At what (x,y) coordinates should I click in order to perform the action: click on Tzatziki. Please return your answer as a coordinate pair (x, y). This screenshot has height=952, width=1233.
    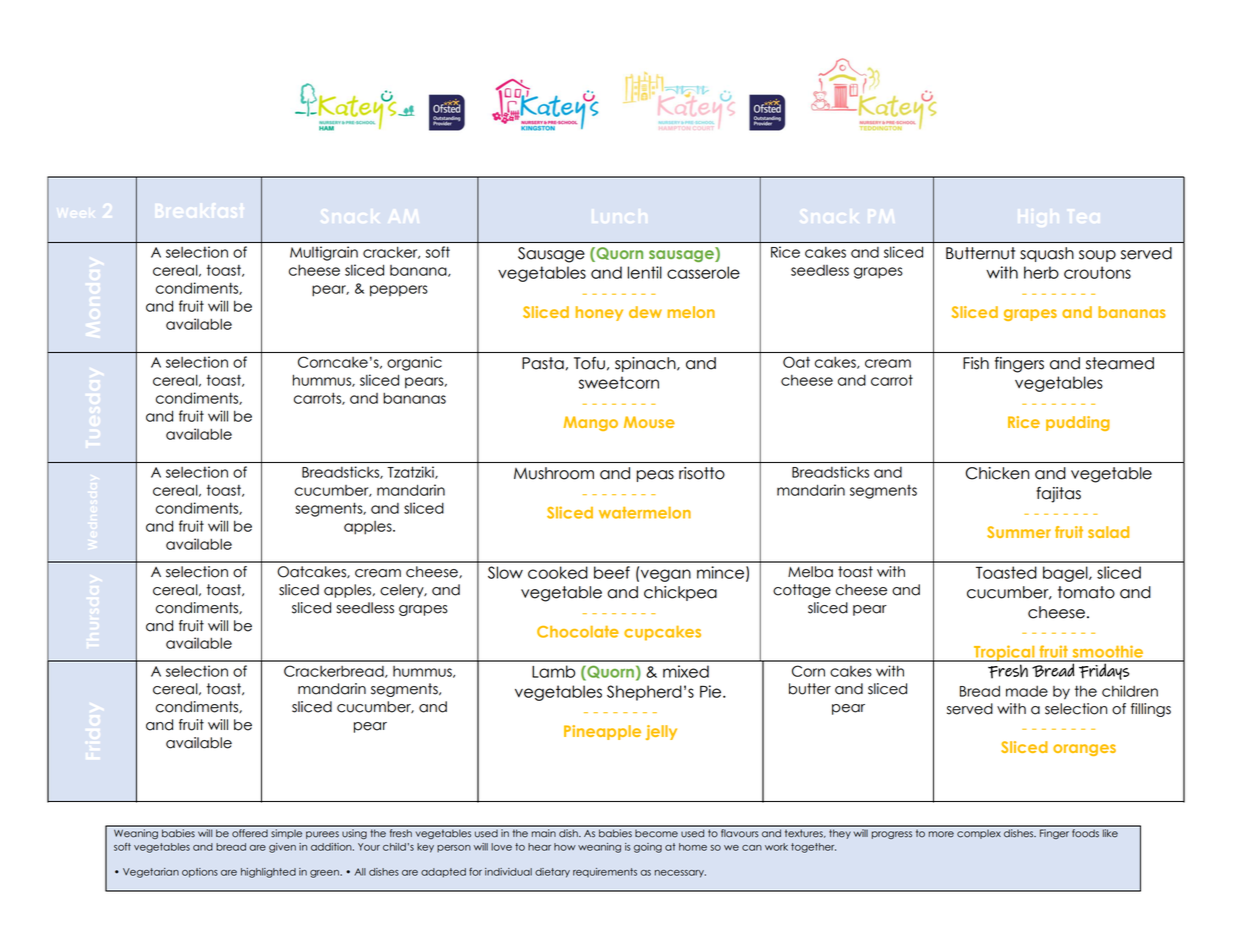
    Looking at the image, I should click on (411, 472).
